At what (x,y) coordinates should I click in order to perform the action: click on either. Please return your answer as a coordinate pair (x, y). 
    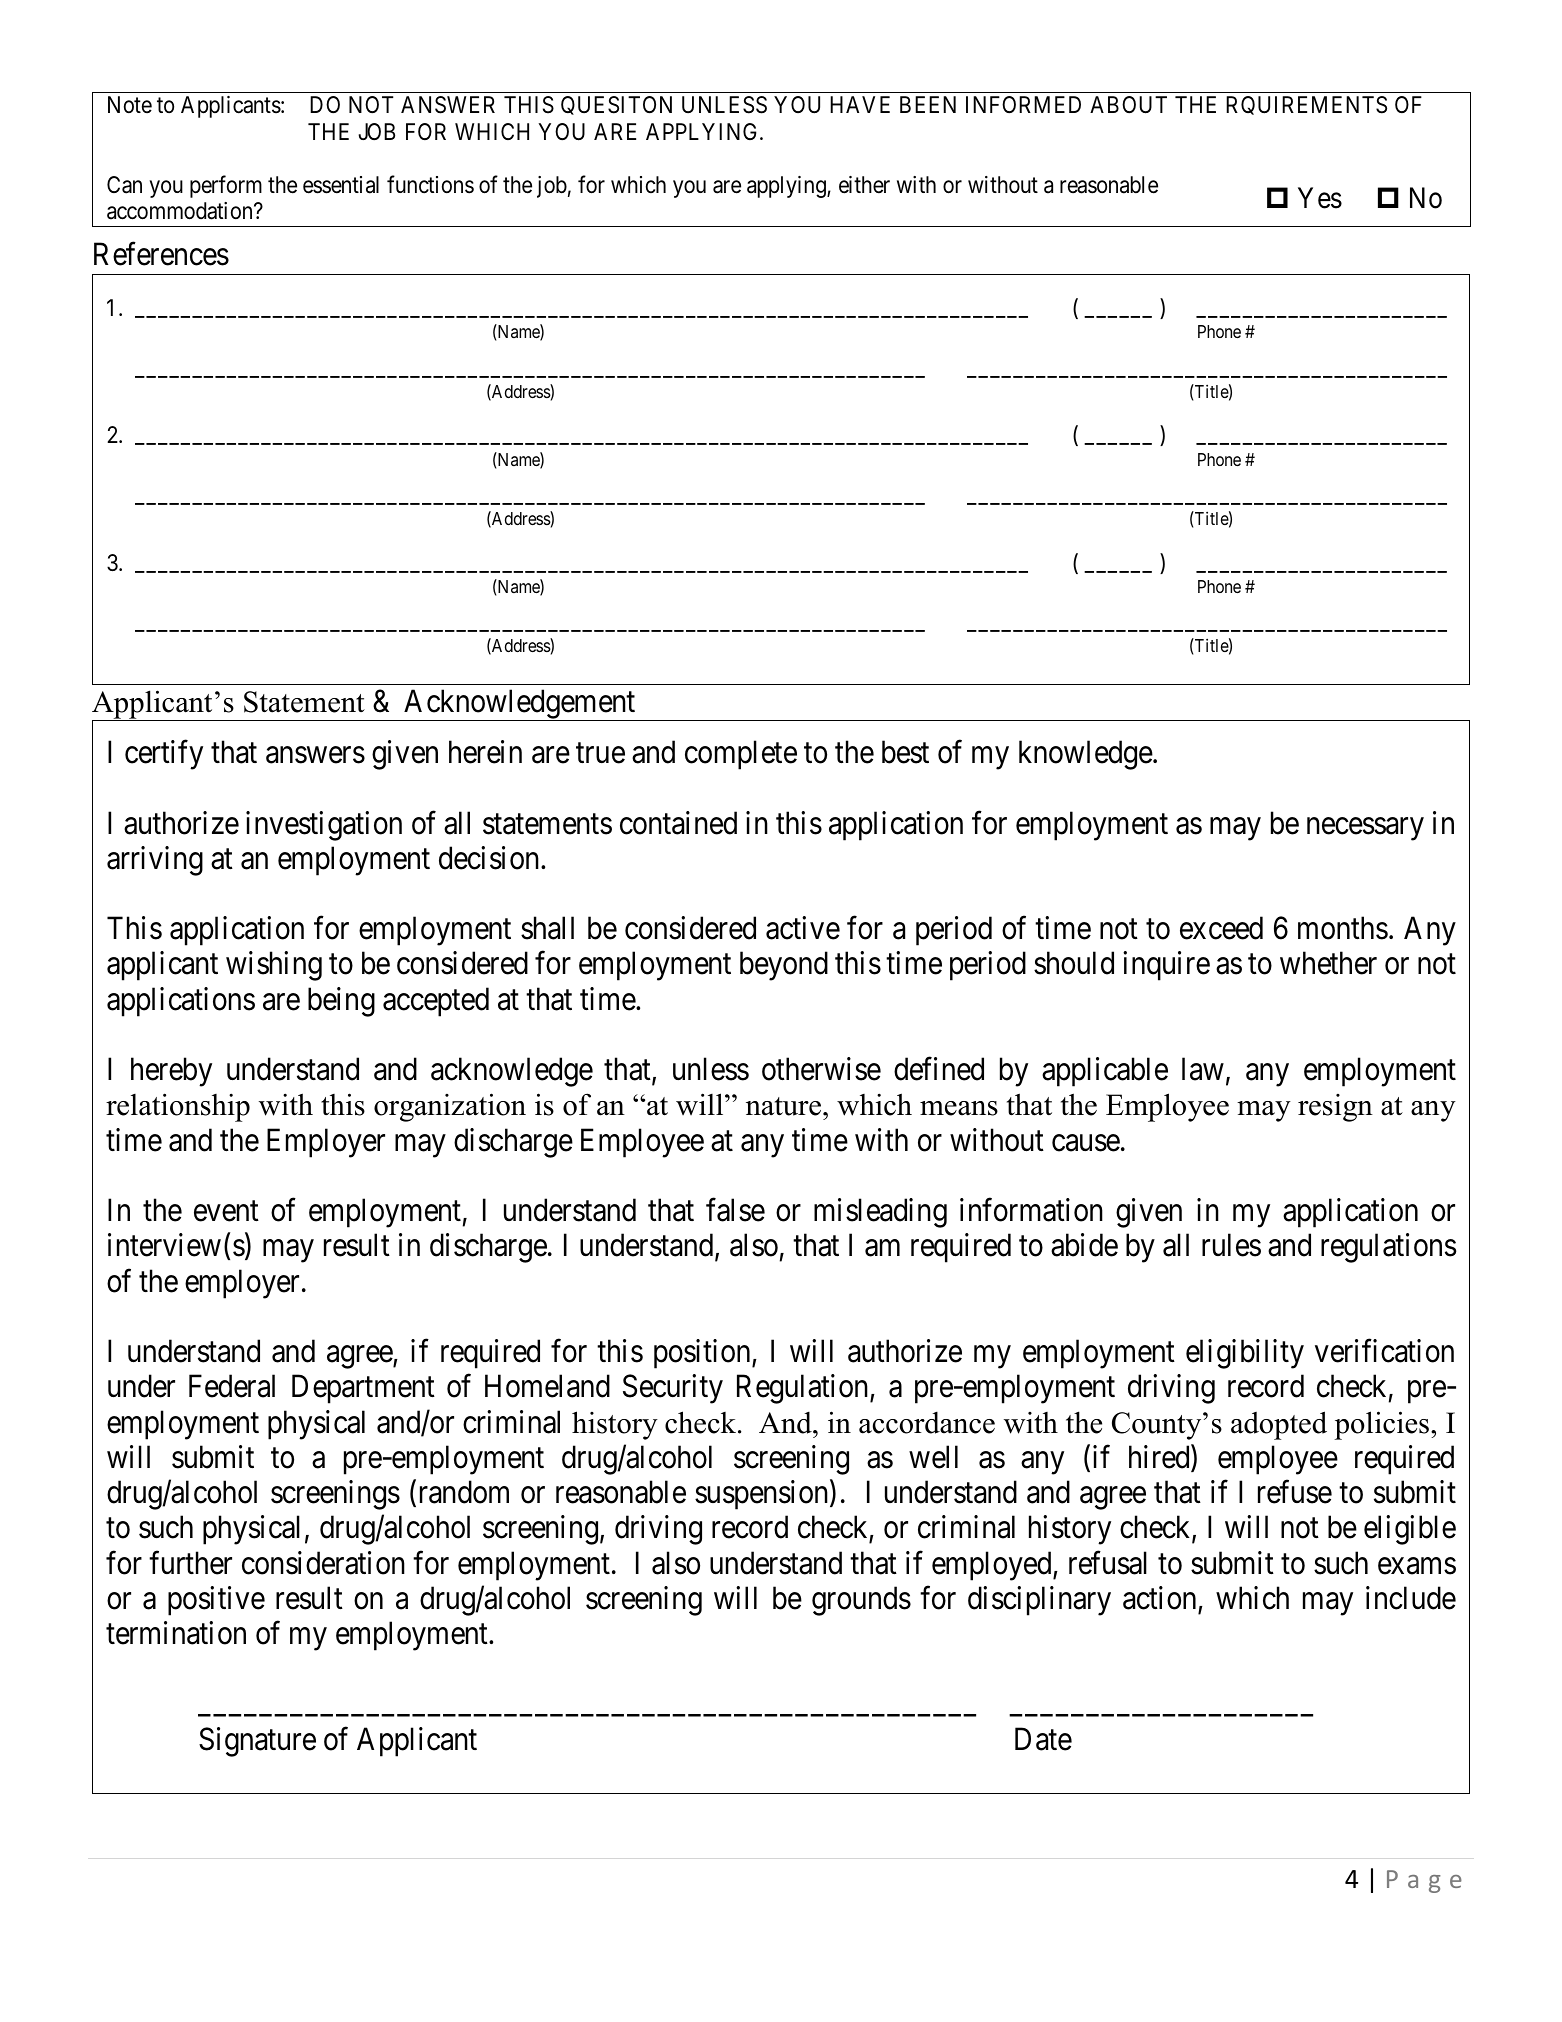
    Looking at the image, I should click on (864, 185).
